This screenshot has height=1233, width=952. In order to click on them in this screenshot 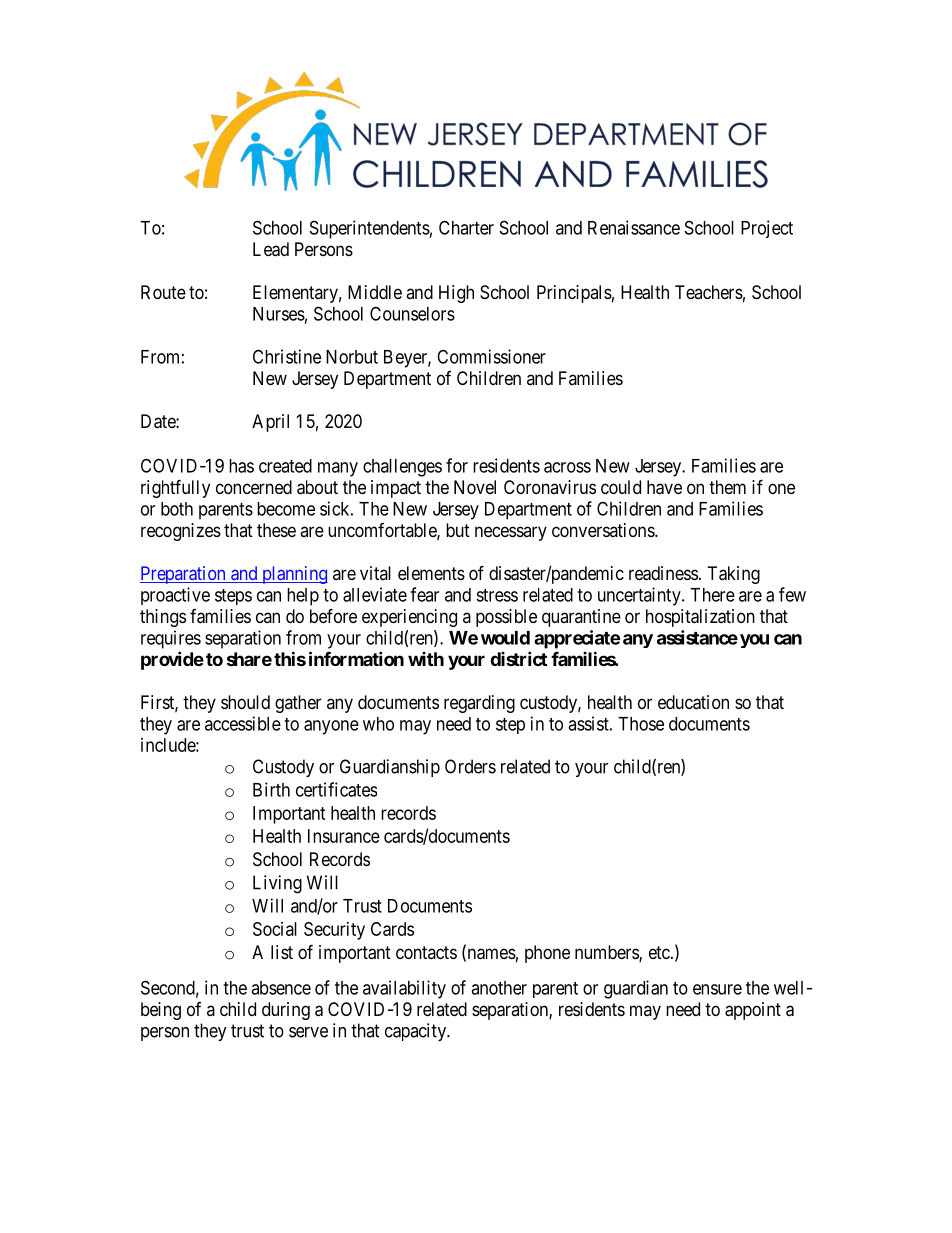, I will do `click(727, 487)`.
